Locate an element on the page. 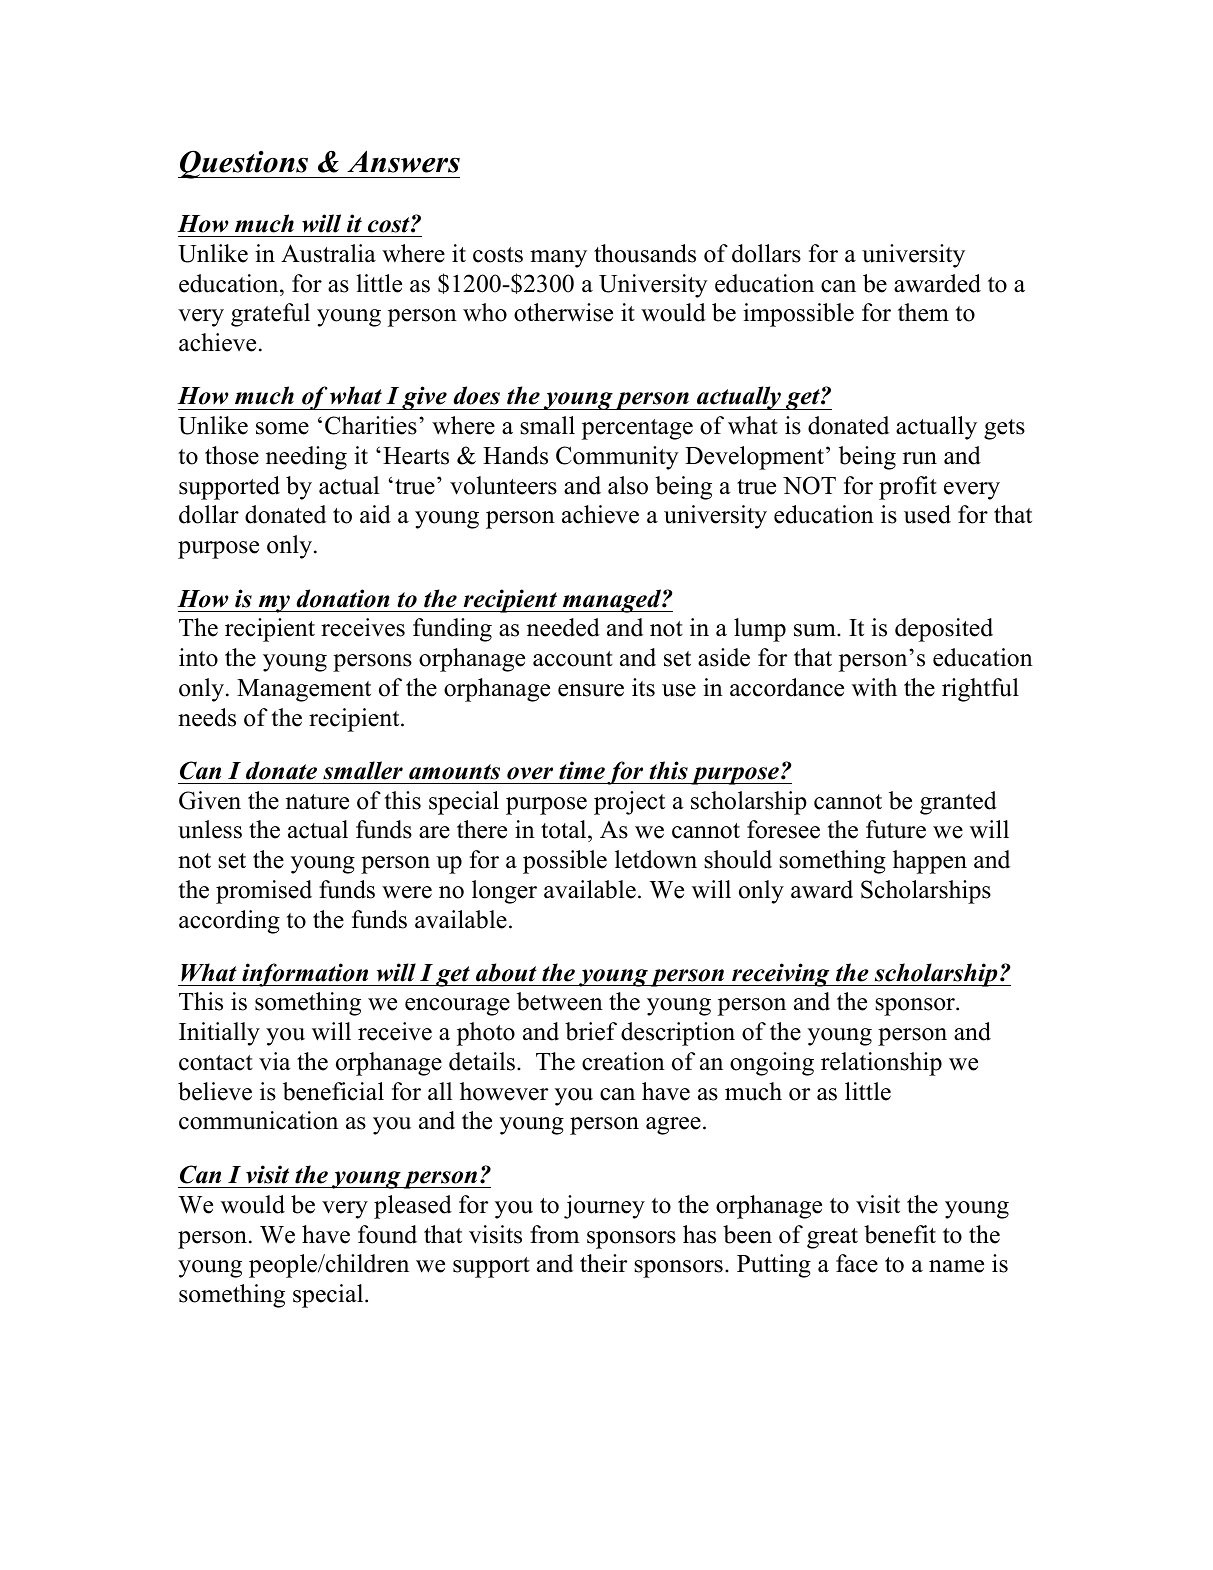 The image size is (1213, 1570). journey is located at coordinates (604, 1207).
